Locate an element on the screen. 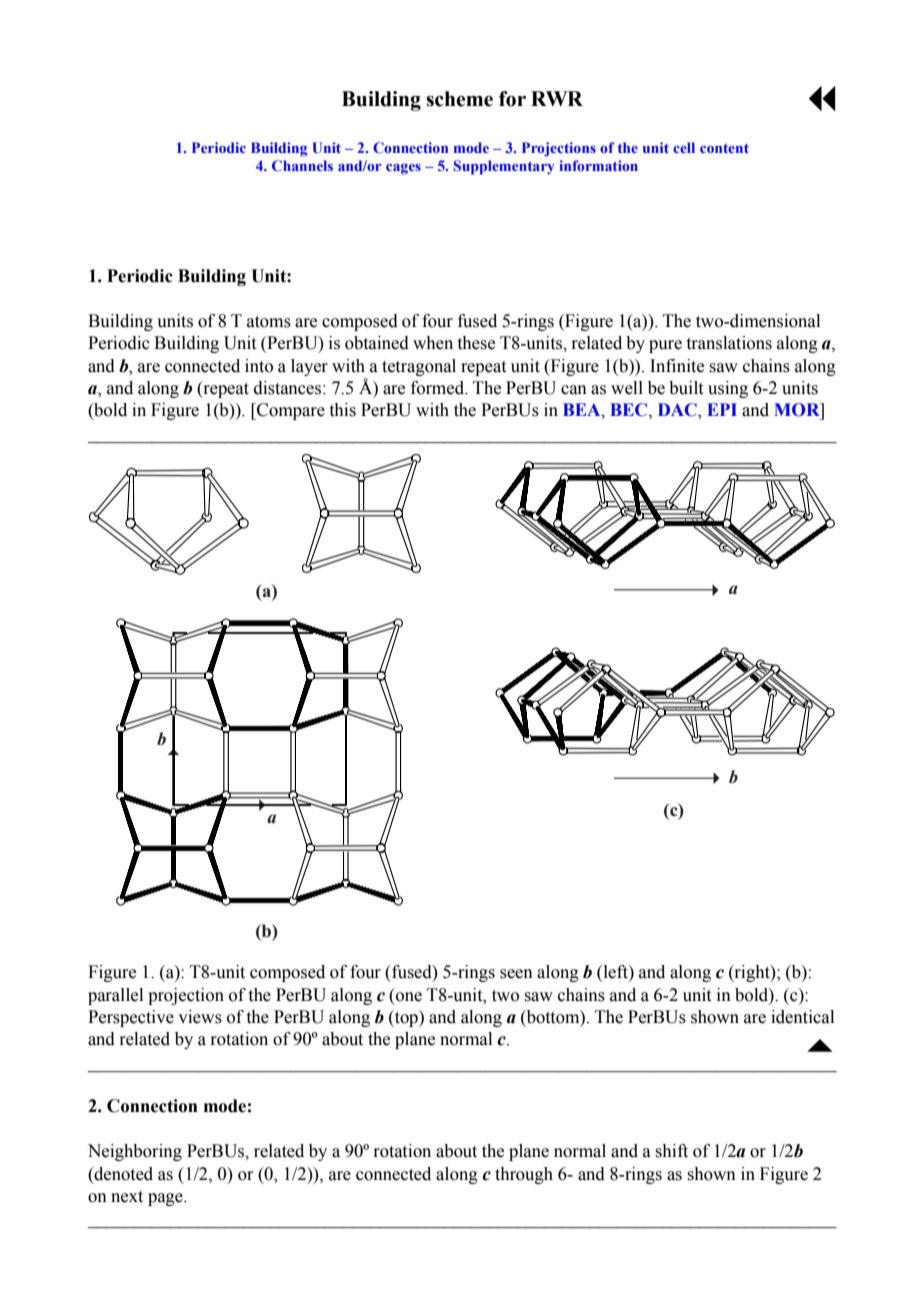 The width and height of the screenshot is (924, 1308). Channels is located at coordinates (302, 165).
